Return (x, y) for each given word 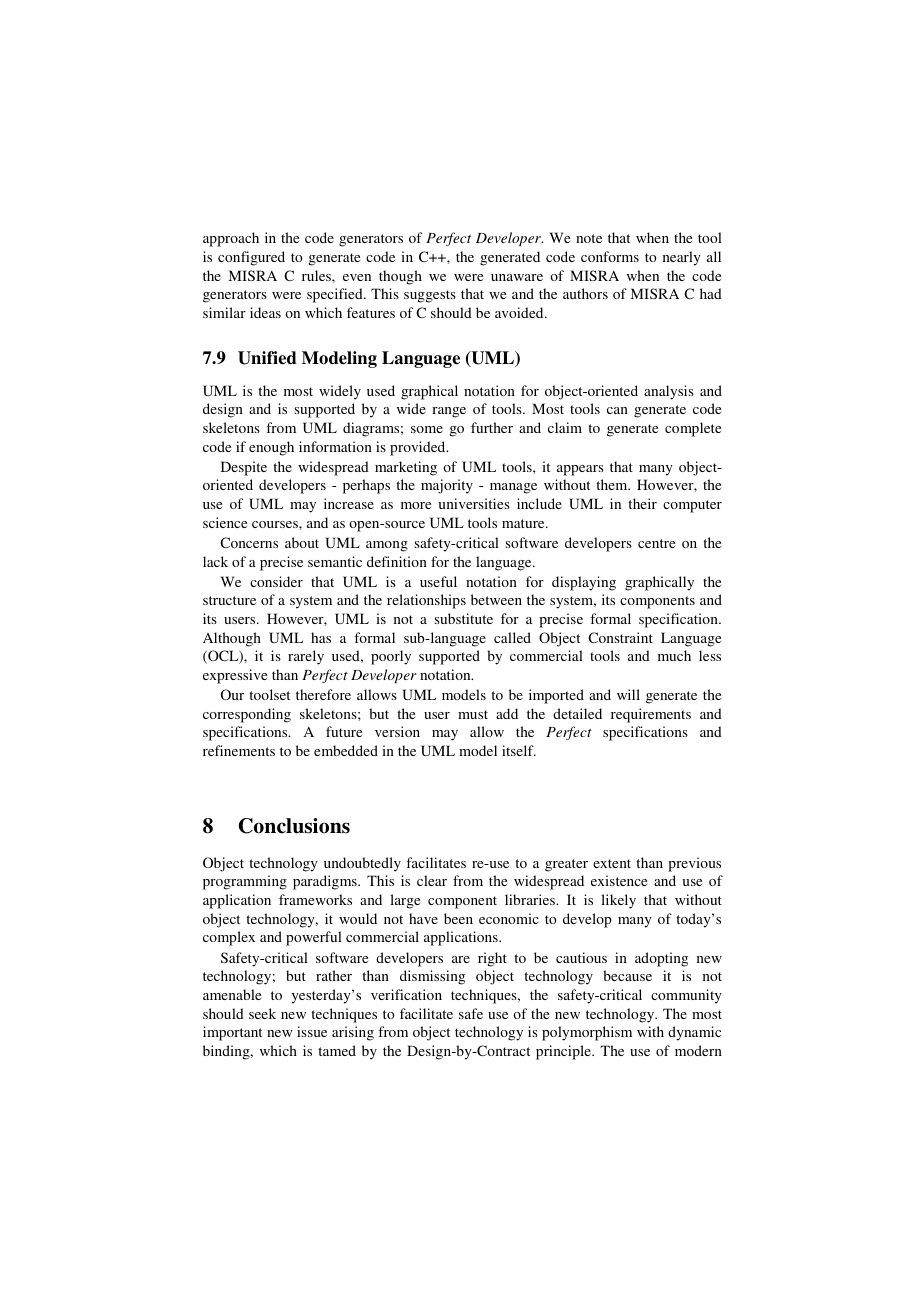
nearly (682, 258)
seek (262, 1013)
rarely (306, 657)
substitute (464, 618)
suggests (430, 296)
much (674, 655)
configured (251, 258)
